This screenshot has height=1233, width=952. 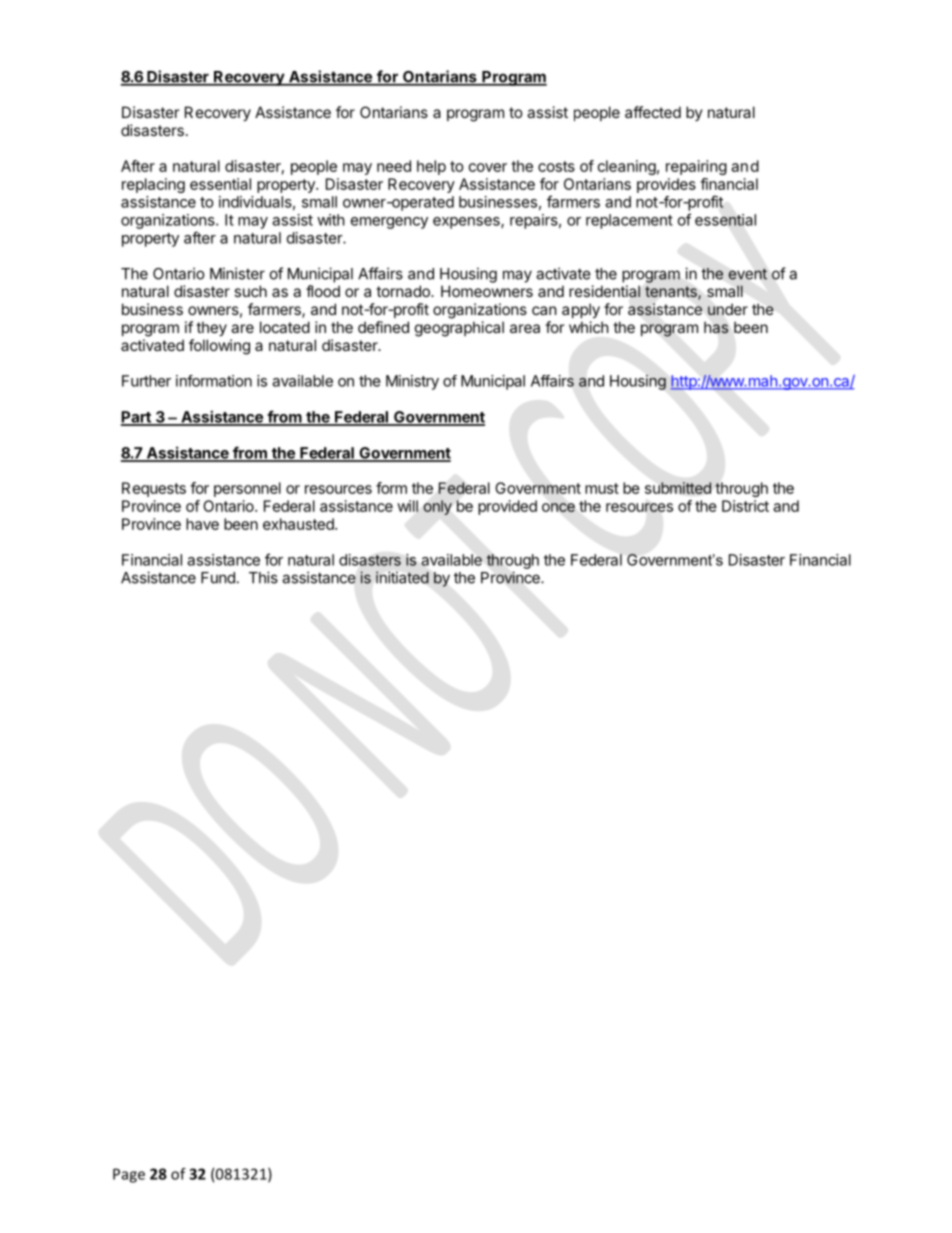 What do you see at coordinates (678, 488) in the screenshot?
I see `submitted` at bounding box center [678, 488].
